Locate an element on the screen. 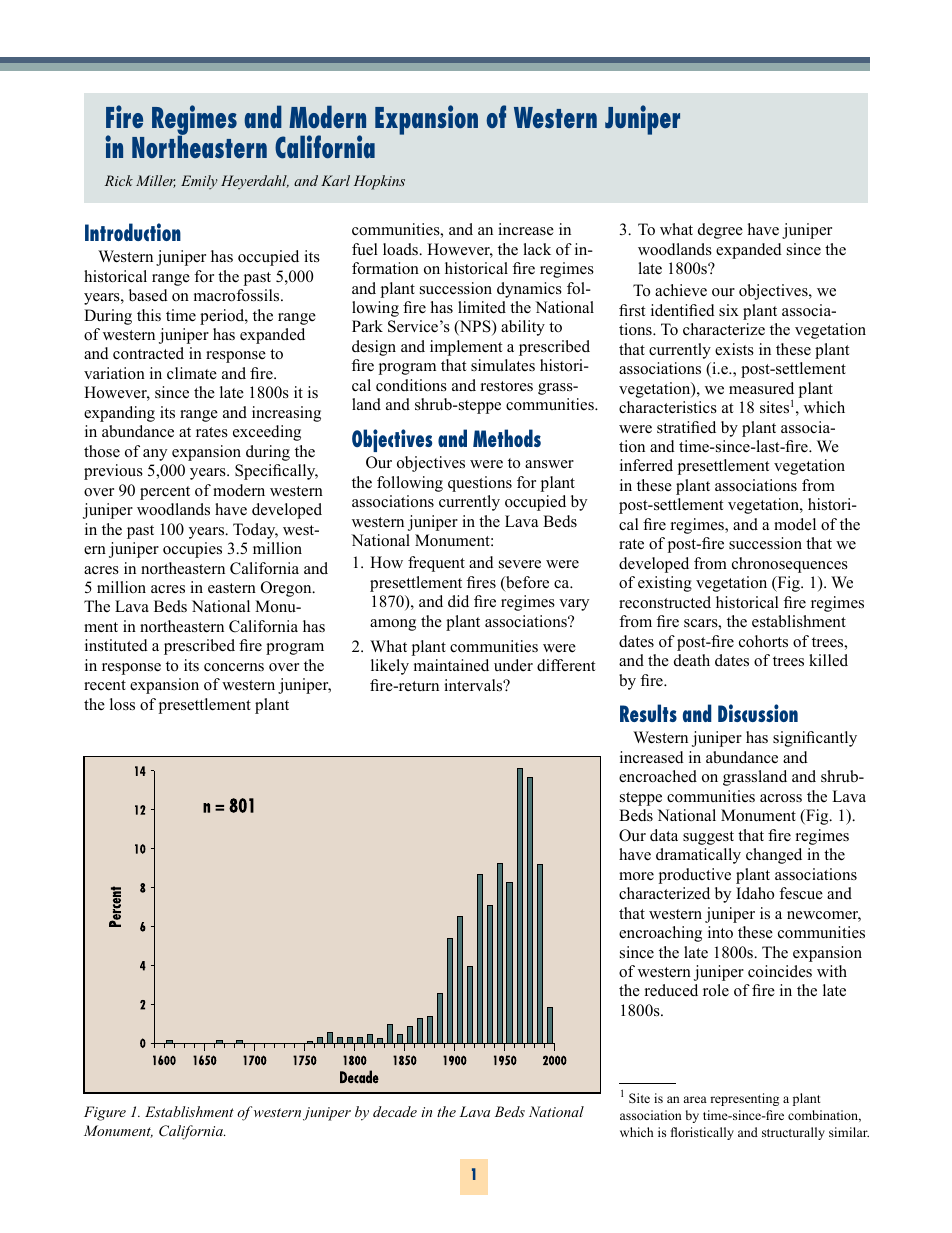 The height and width of the screenshot is (1233, 952). decade is located at coordinates (395, 1111).
